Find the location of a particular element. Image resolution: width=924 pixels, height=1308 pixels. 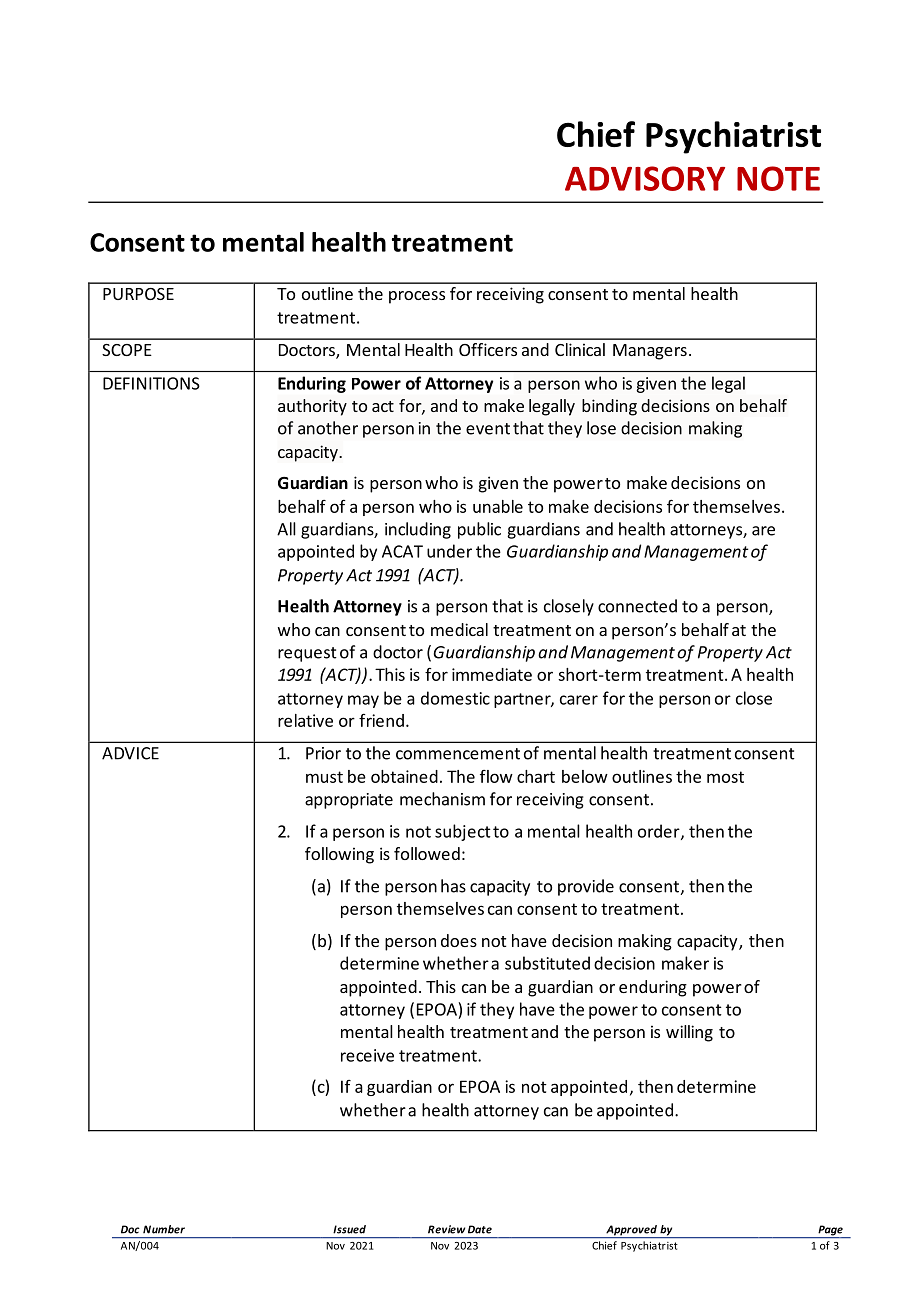

NOTE is located at coordinates (778, 178).
